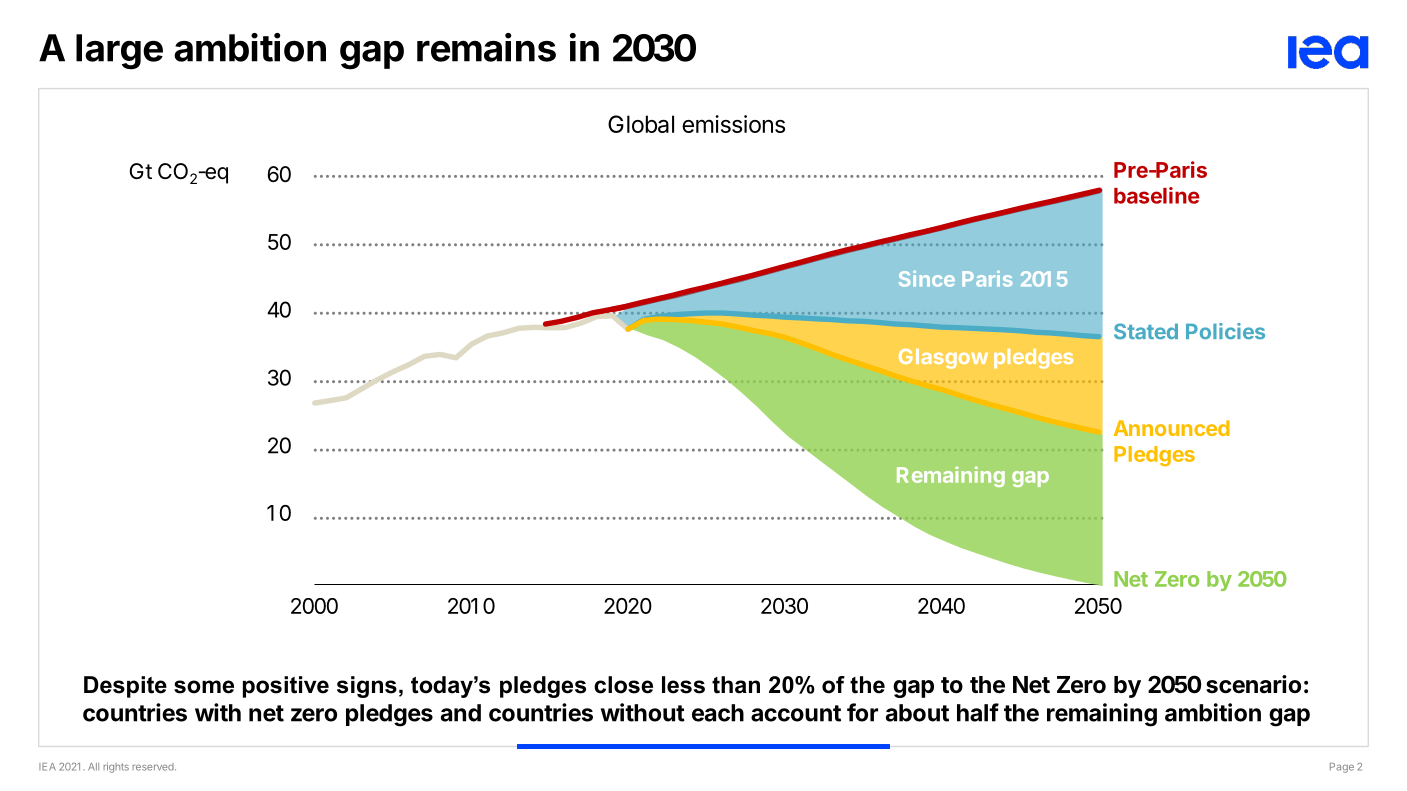 This document has height=791, width=1407. I want to click on each, so click(718, 713).
